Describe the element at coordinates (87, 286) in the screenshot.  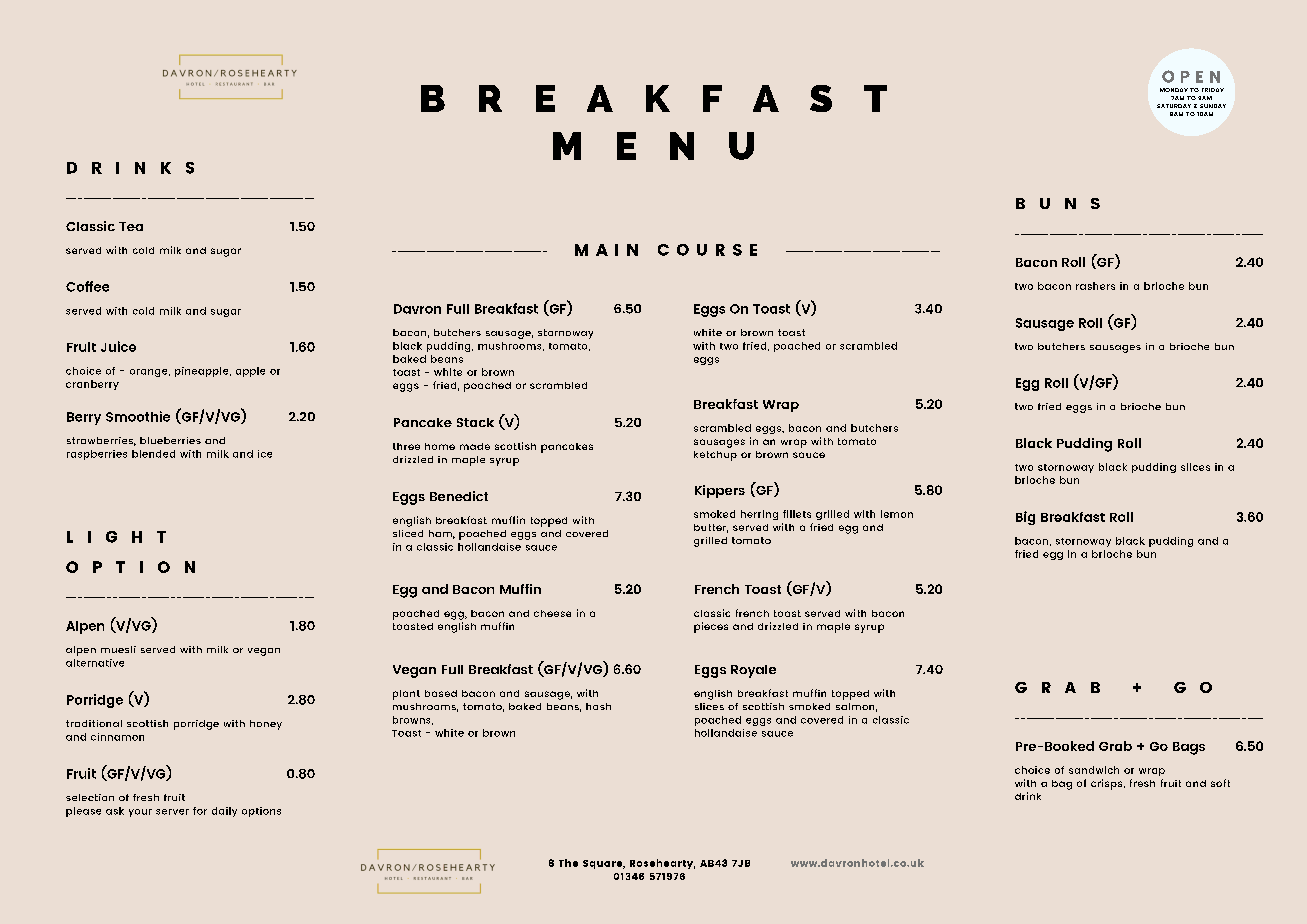
I see `Coffee` at that location.
